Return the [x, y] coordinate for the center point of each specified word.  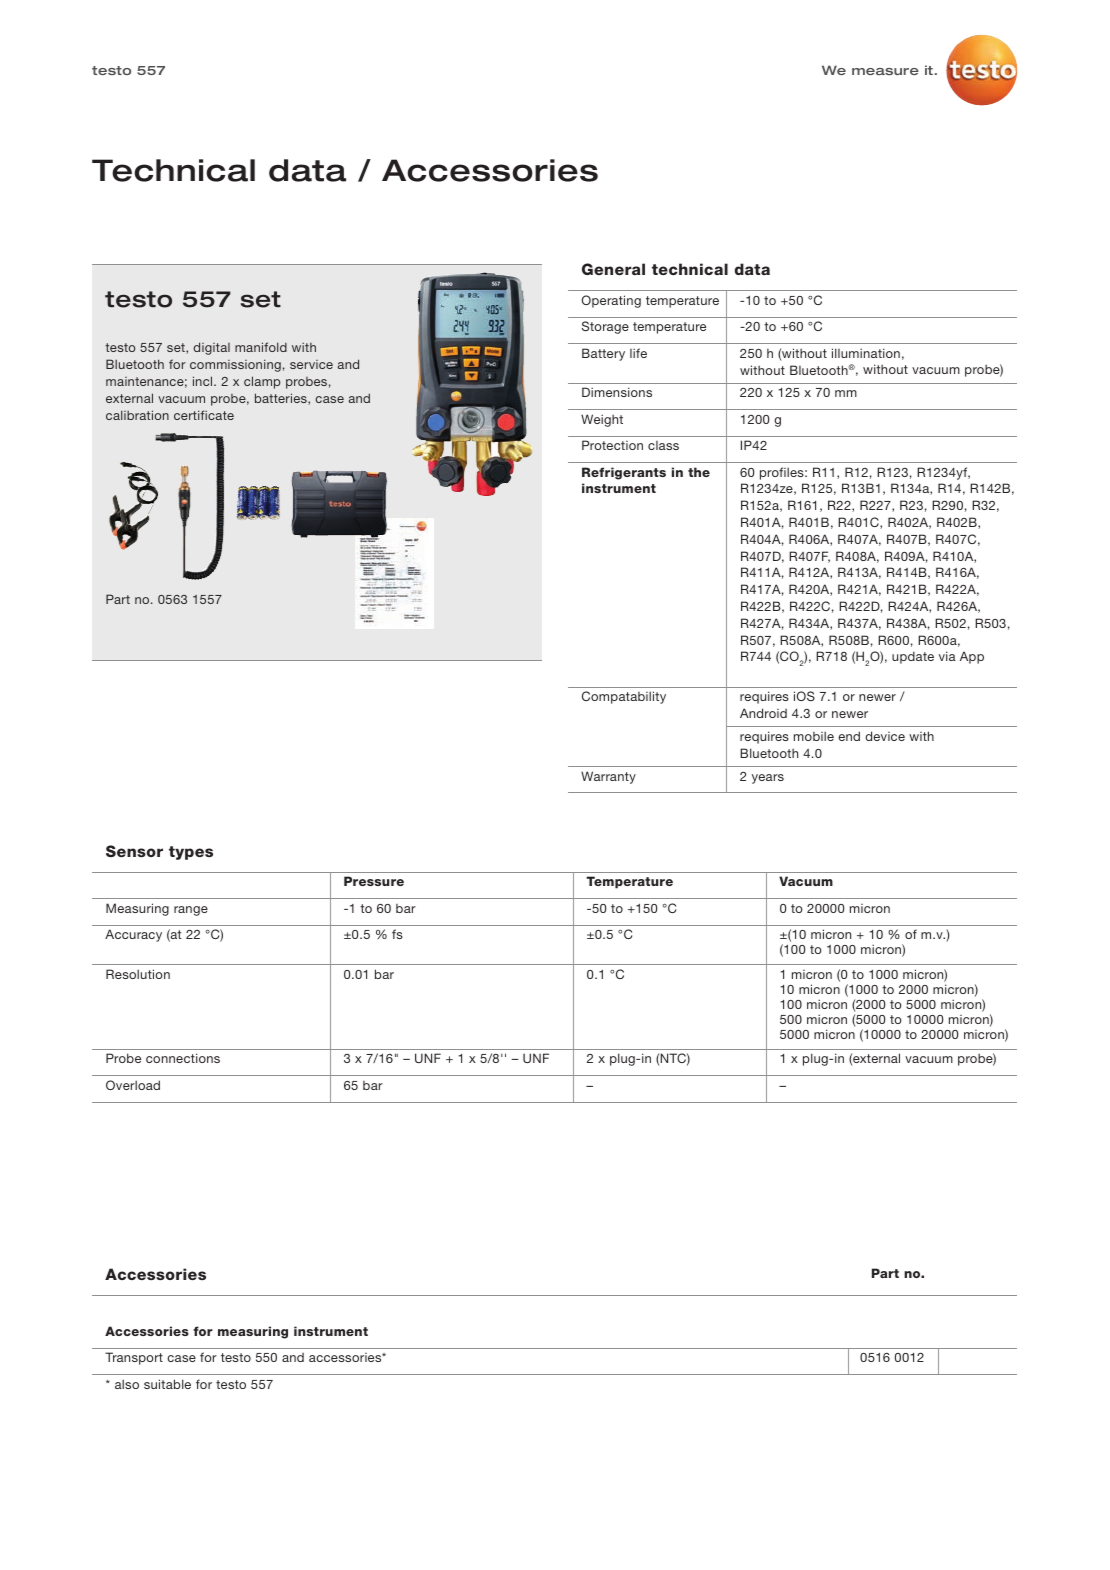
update [913, 657]
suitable [167, 1384]
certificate [204, 415]
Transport [134, 1358]
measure [885, 71]
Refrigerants [624, 473]
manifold [261, 347]
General [613, 269]
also [127, 1384]
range [191, 911]
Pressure [374, 881]
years [768, 779]
